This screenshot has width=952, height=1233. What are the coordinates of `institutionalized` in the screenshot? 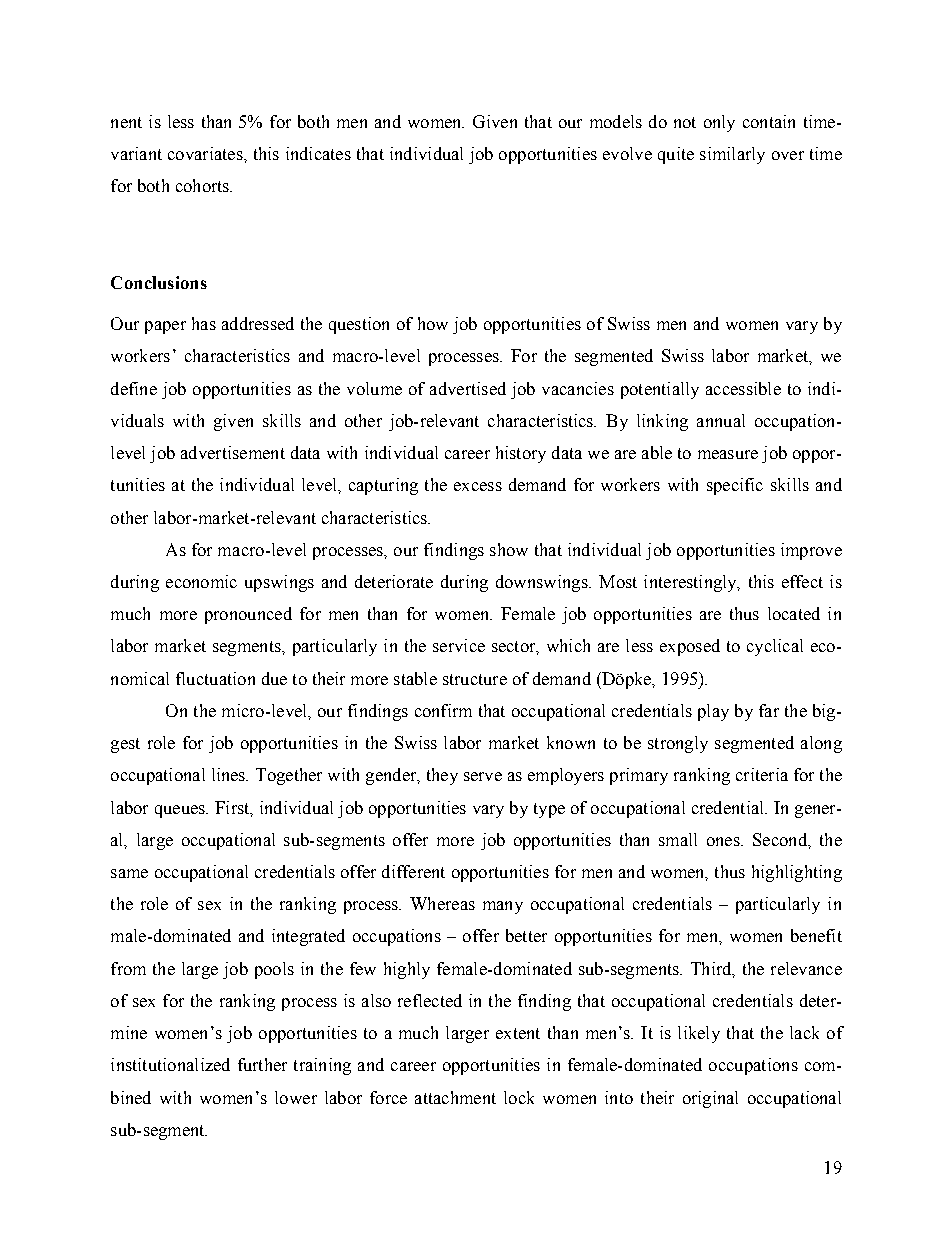 It's located at (170, 1064).
